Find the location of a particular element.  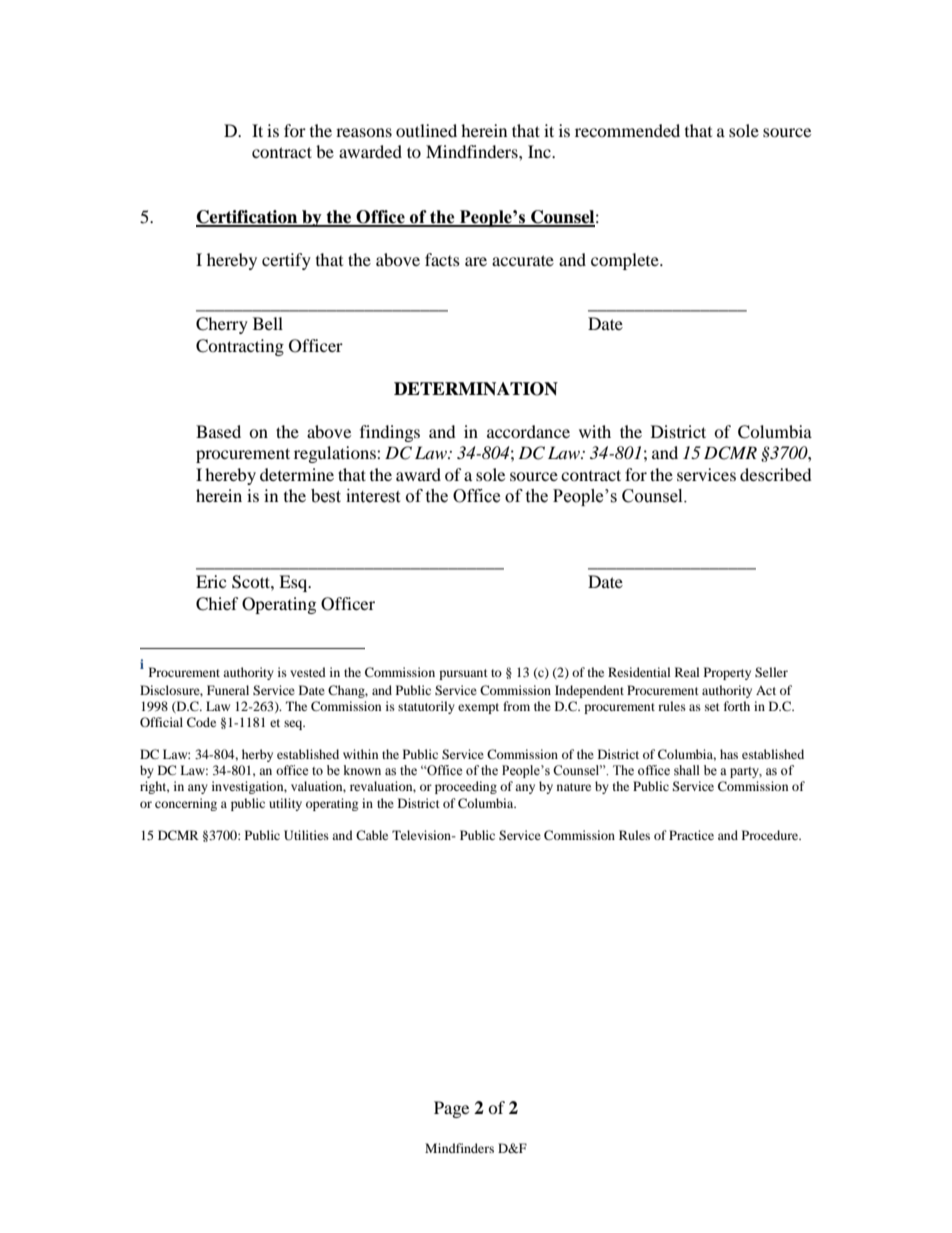

outlined is located at coordinates (426, 130).
